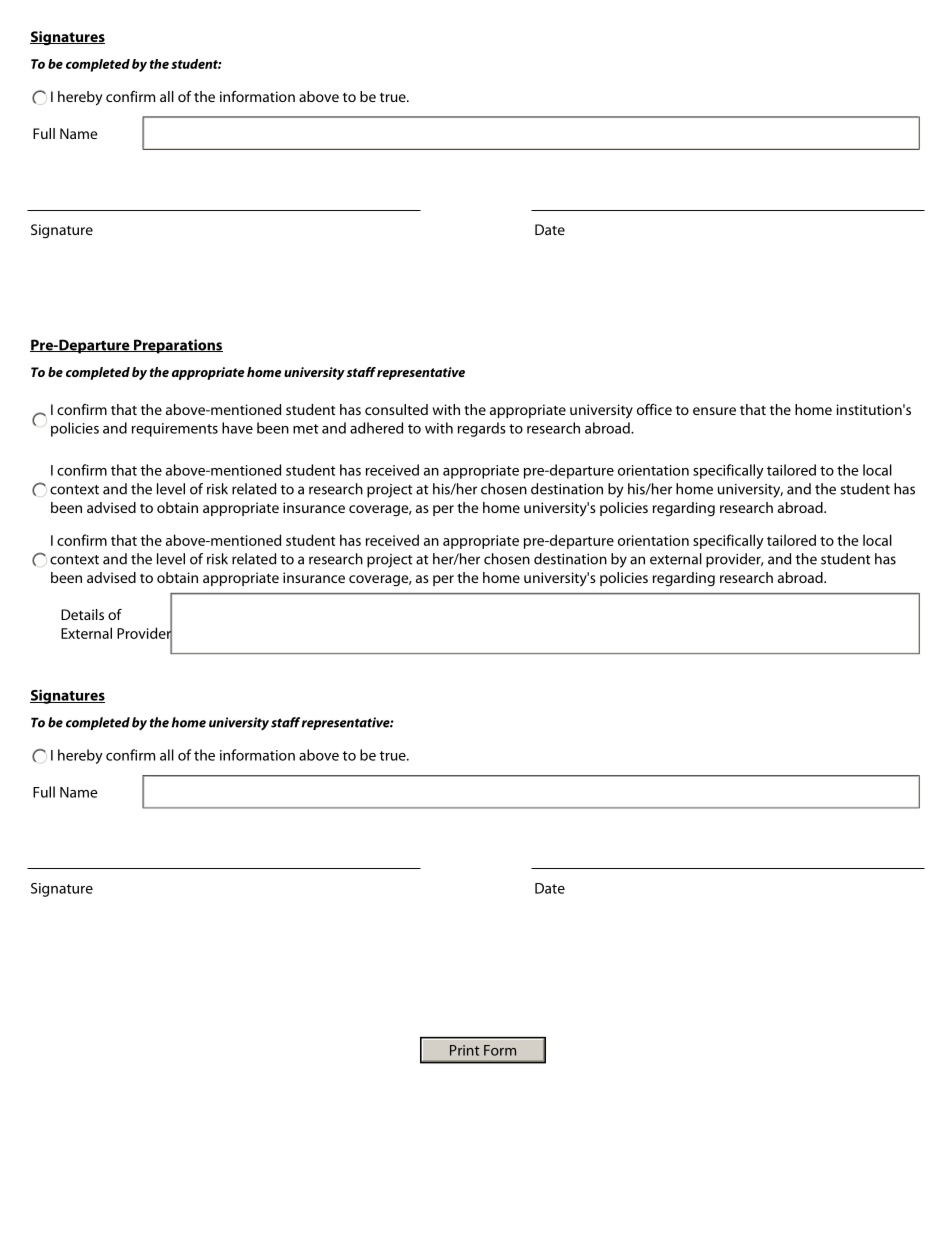  What do you see at coordinates (82, 614) in the page?
I see `Details` at bounding box center [82, 614].
